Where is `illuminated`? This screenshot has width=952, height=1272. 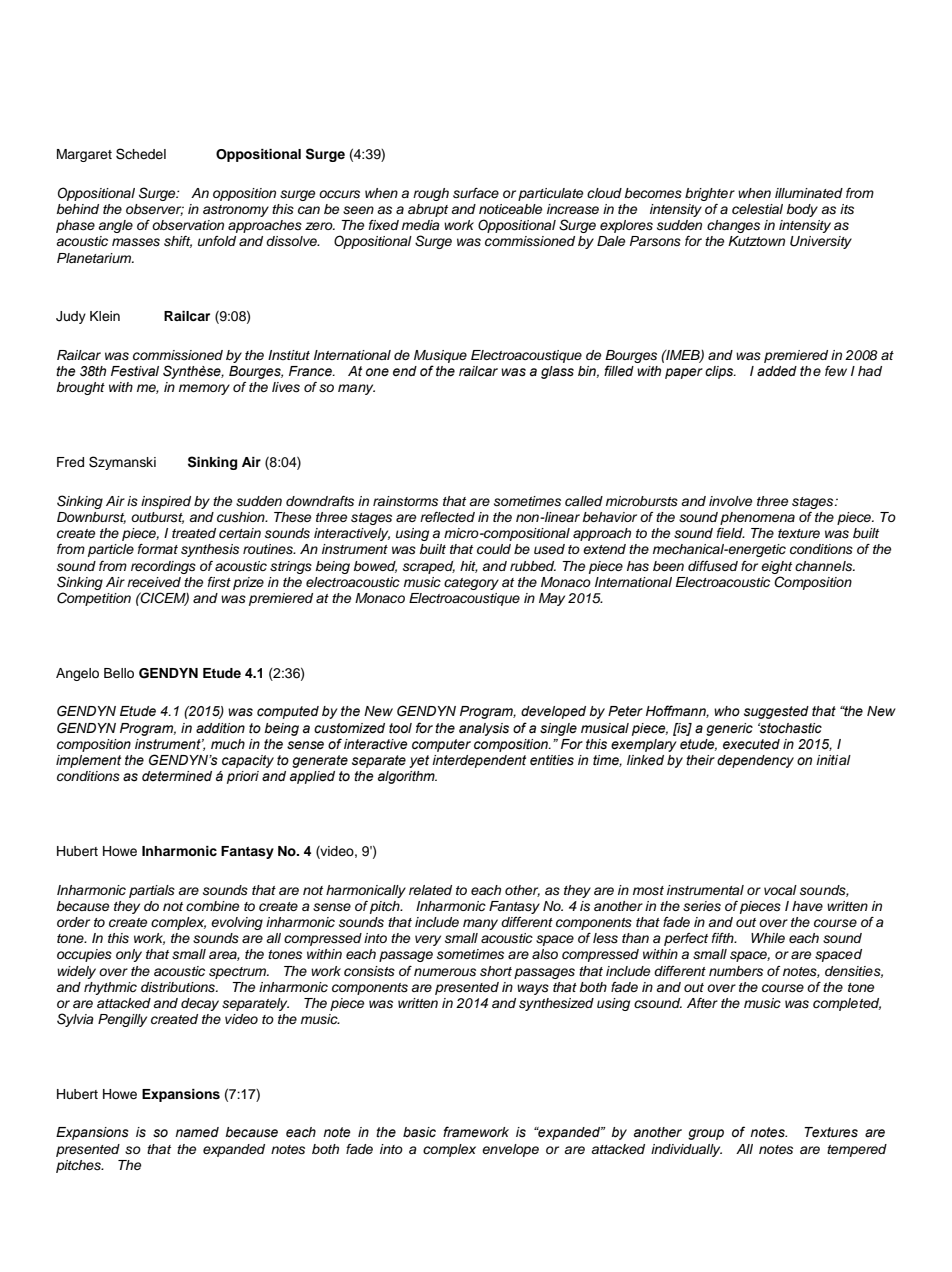
illuminated is located at coordinates (809, 193).
